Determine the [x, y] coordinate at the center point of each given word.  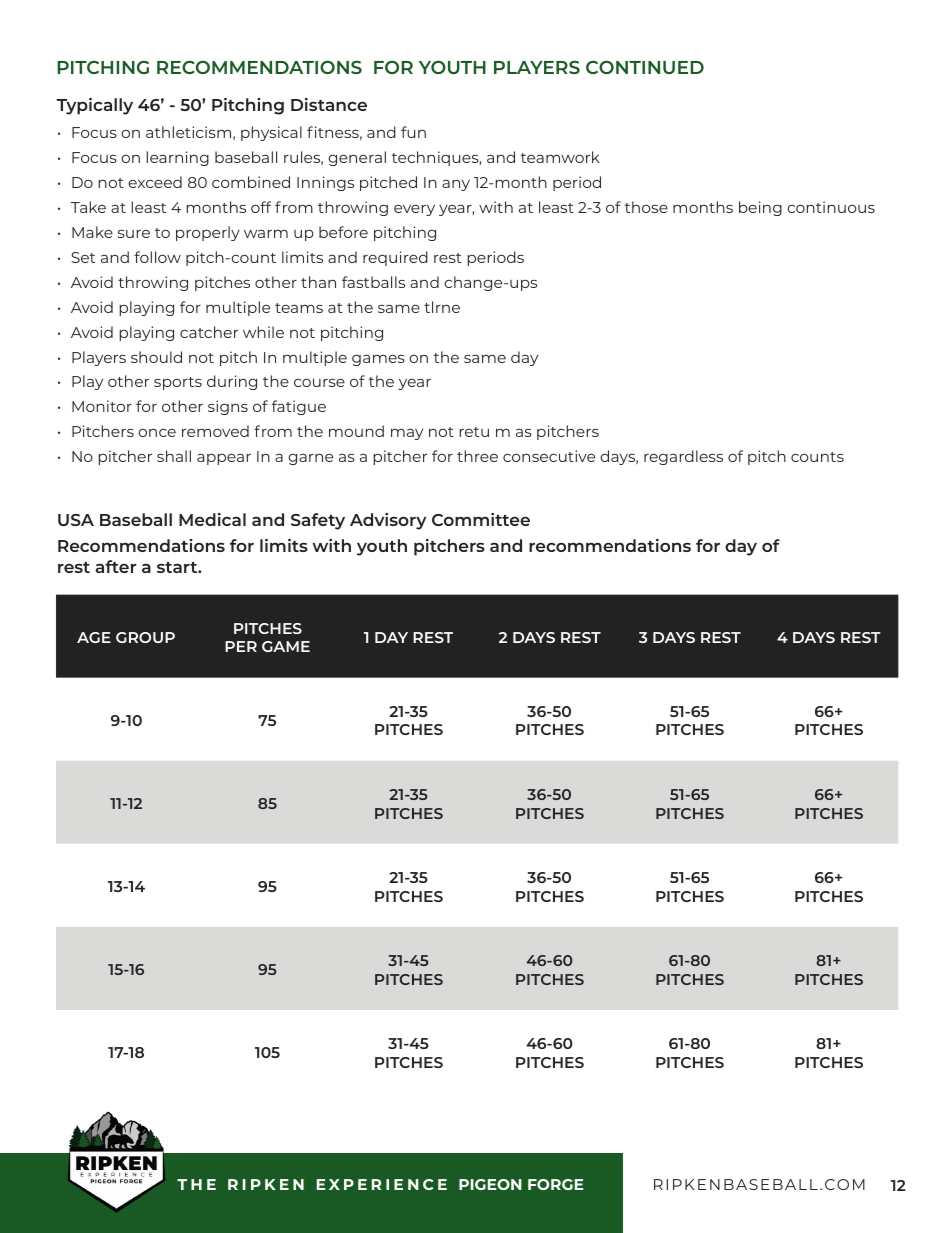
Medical [212, 519]
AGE [94, 637]
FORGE [555, 1184]
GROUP [145, 637]
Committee [481, 519]
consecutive [549, 456]
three [477, 456]
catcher [209, 332]
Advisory [388, 521]
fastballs [373, 282]
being [760, 208]
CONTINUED [645, 67]
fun [413, 132]
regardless [683, 457]
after [116, 566]
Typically [95, 106]
